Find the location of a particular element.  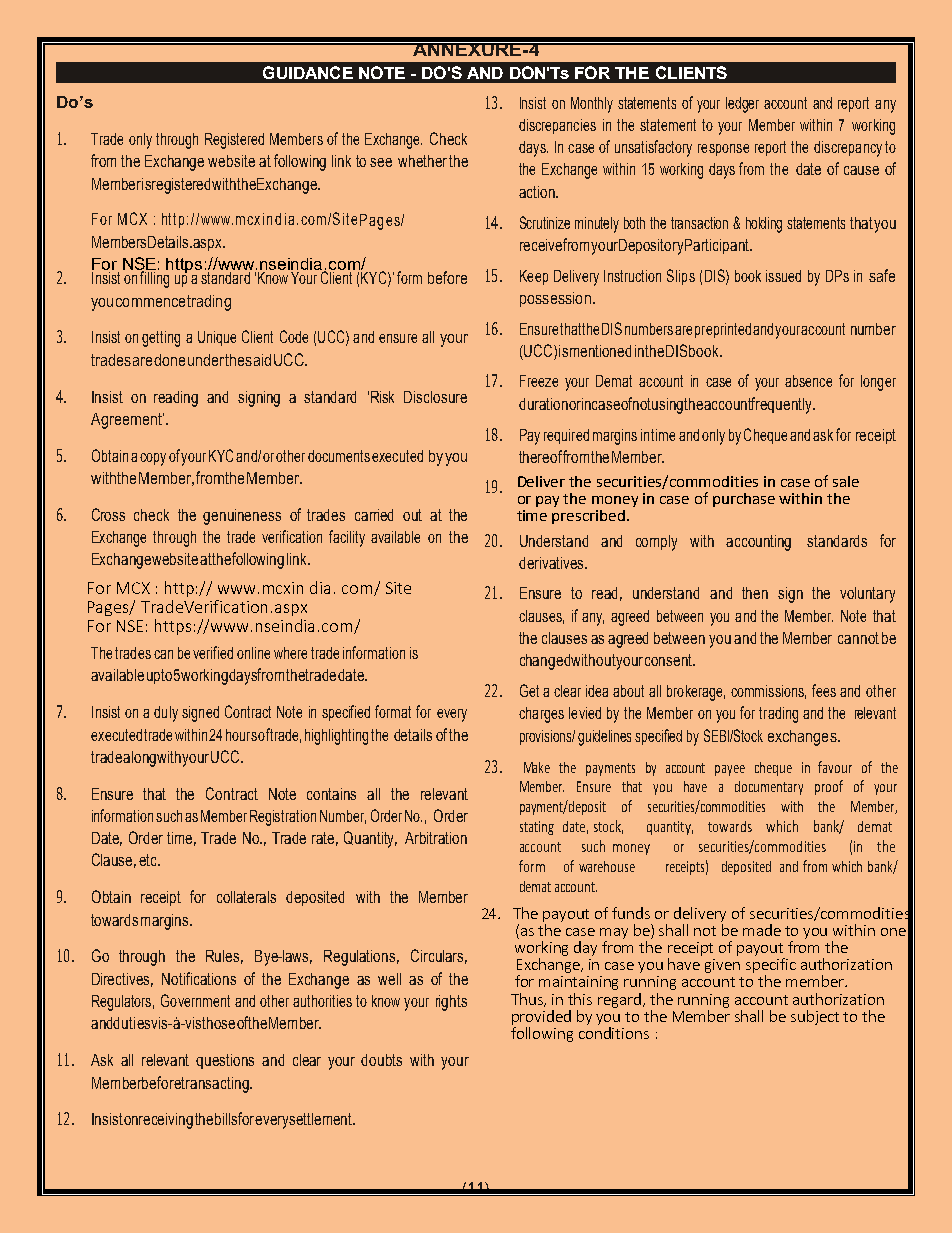

verified is located at coordinates (213, 652).
